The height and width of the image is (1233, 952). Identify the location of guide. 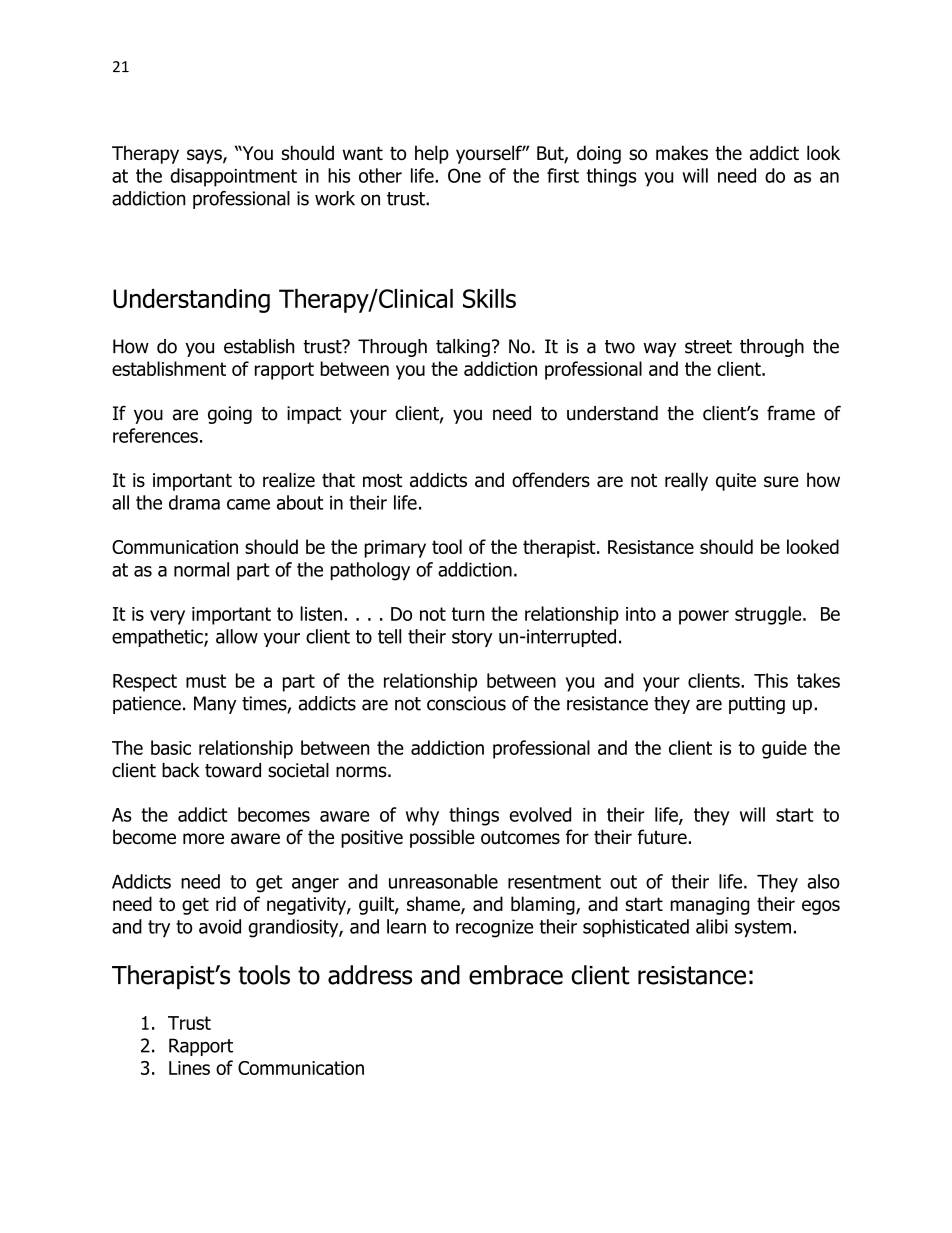
(784, 749).
